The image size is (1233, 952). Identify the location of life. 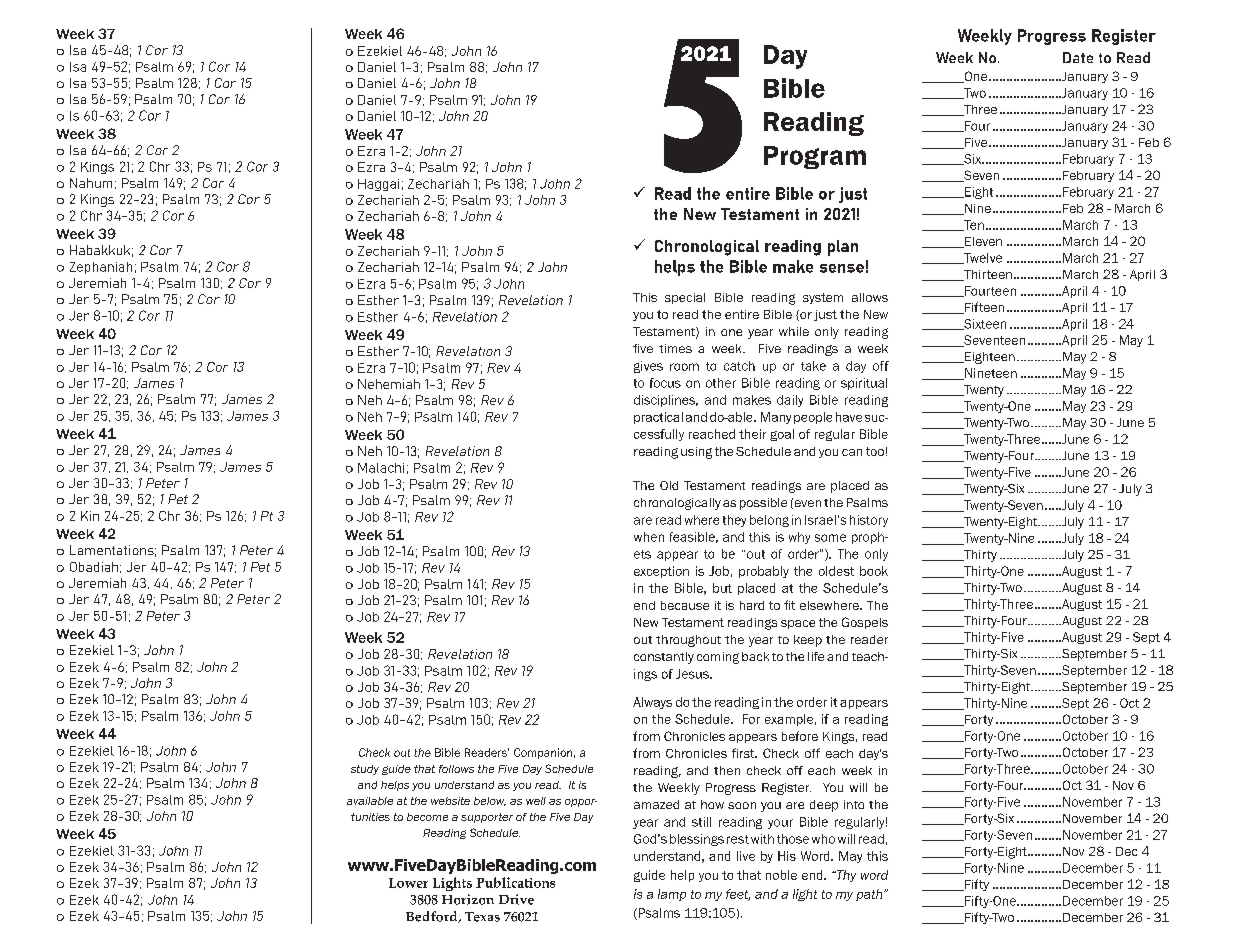
(816, 656).
